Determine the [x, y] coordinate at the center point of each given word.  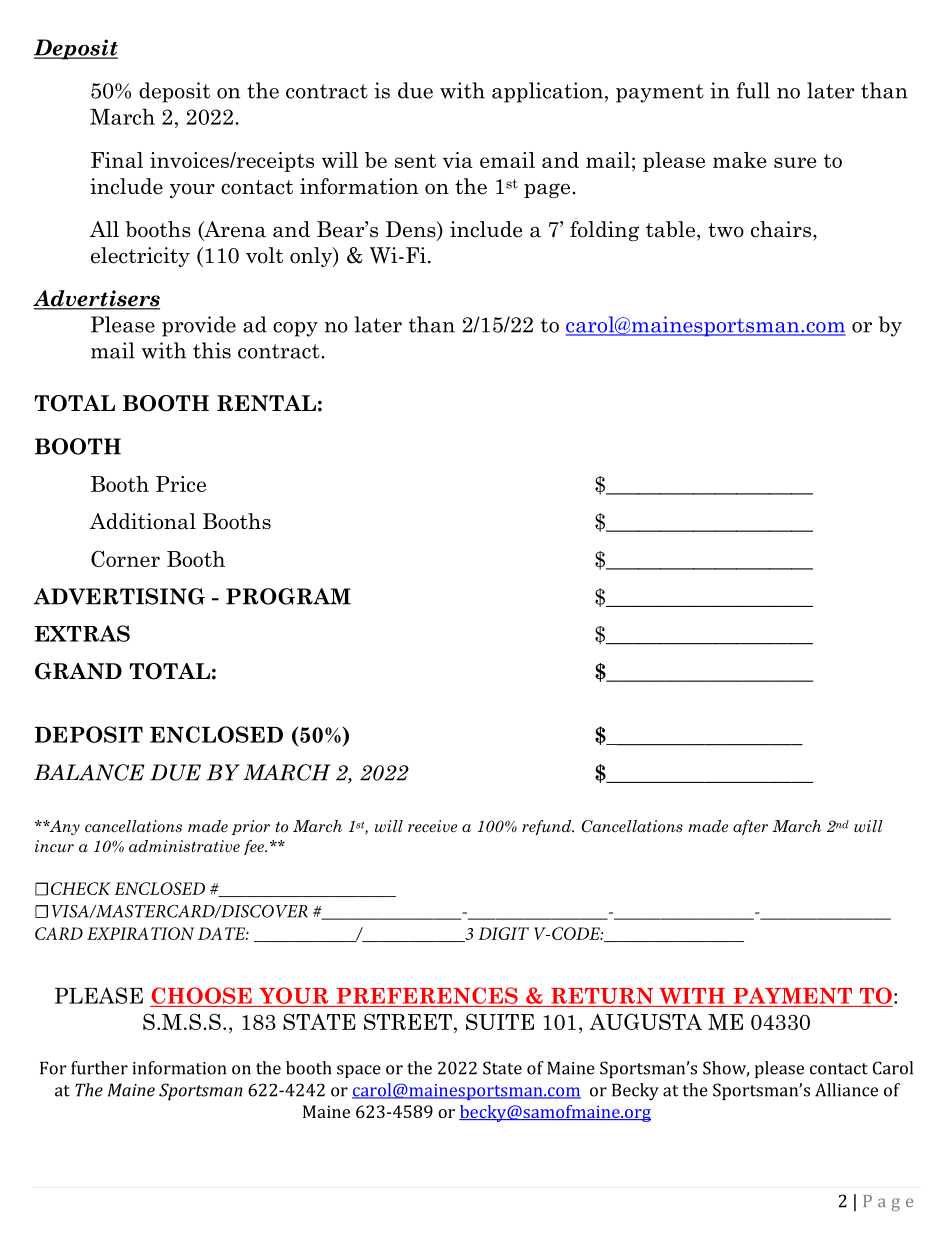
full [753, 90]
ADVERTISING [119, 596]
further [99, 1068]
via [458, 160]
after [750, 827]
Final [117, 160]
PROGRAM [288, 596]
